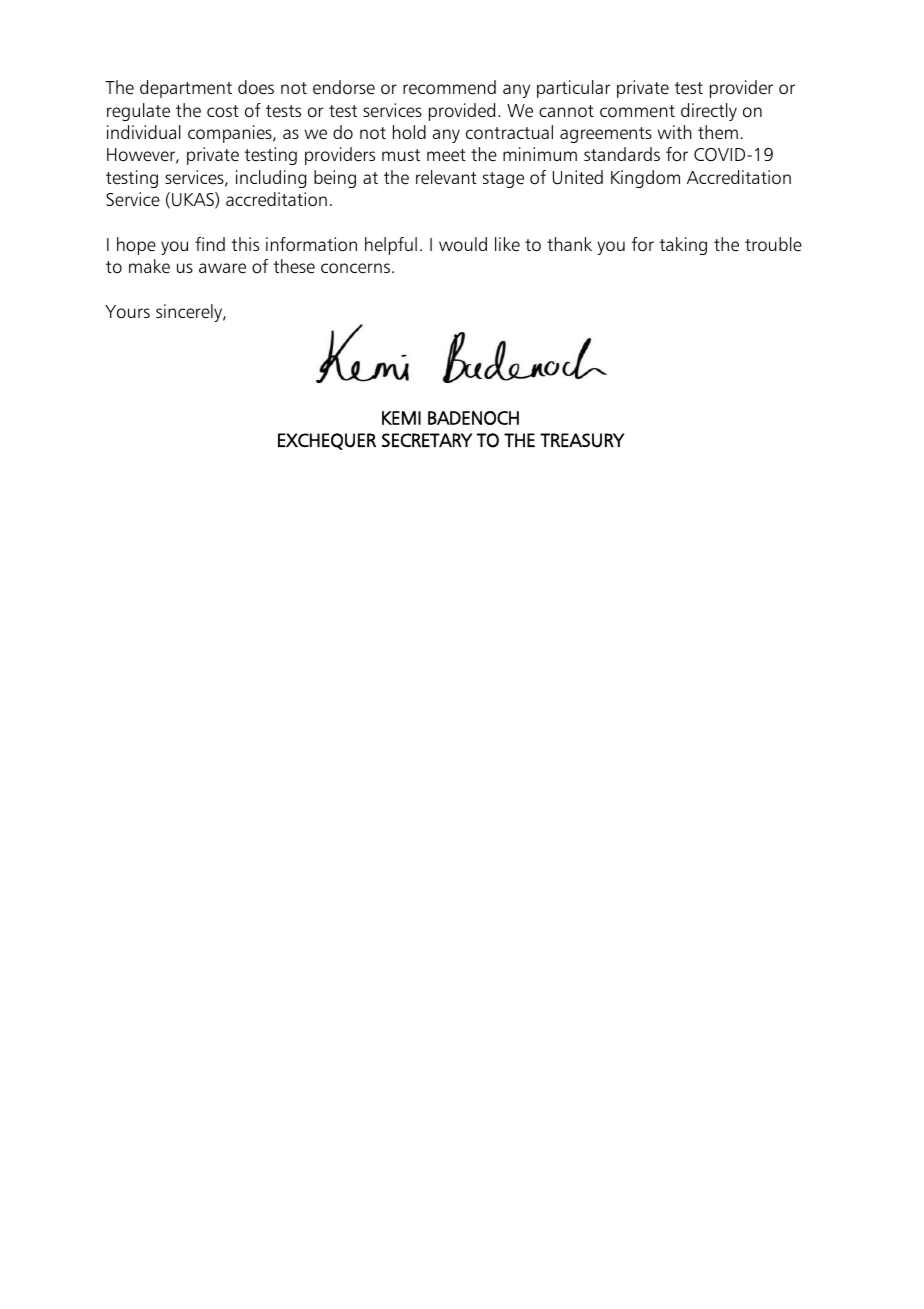 Image resolution: width=924 pixels, height=1309 pixels. What do you see at coordinates (222, 268) in the screenshot?
I see `aware` at bounding box center [222, 268].
